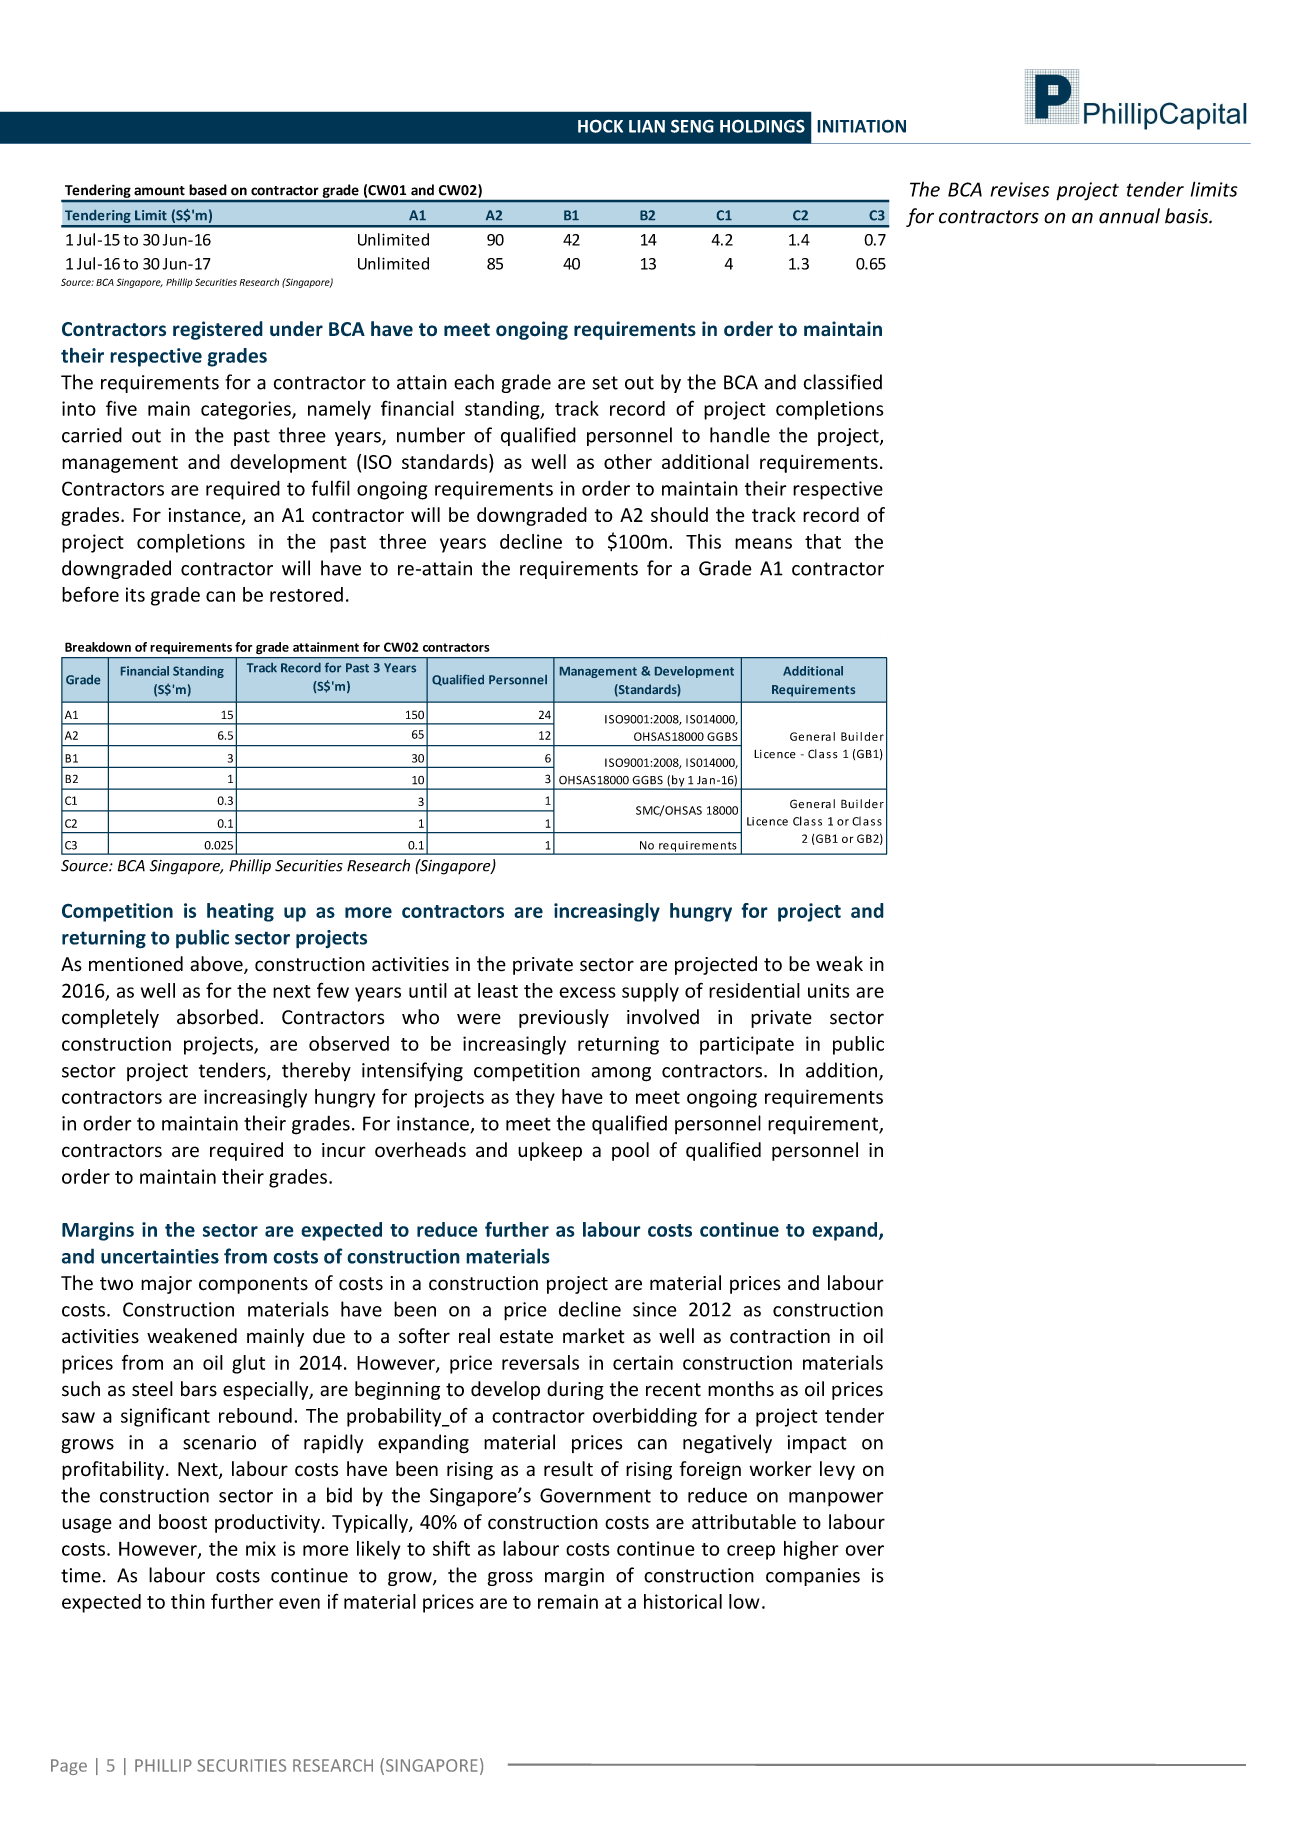 This document has height=1832, width=1296. I want to click on units, so click(828, 990).
